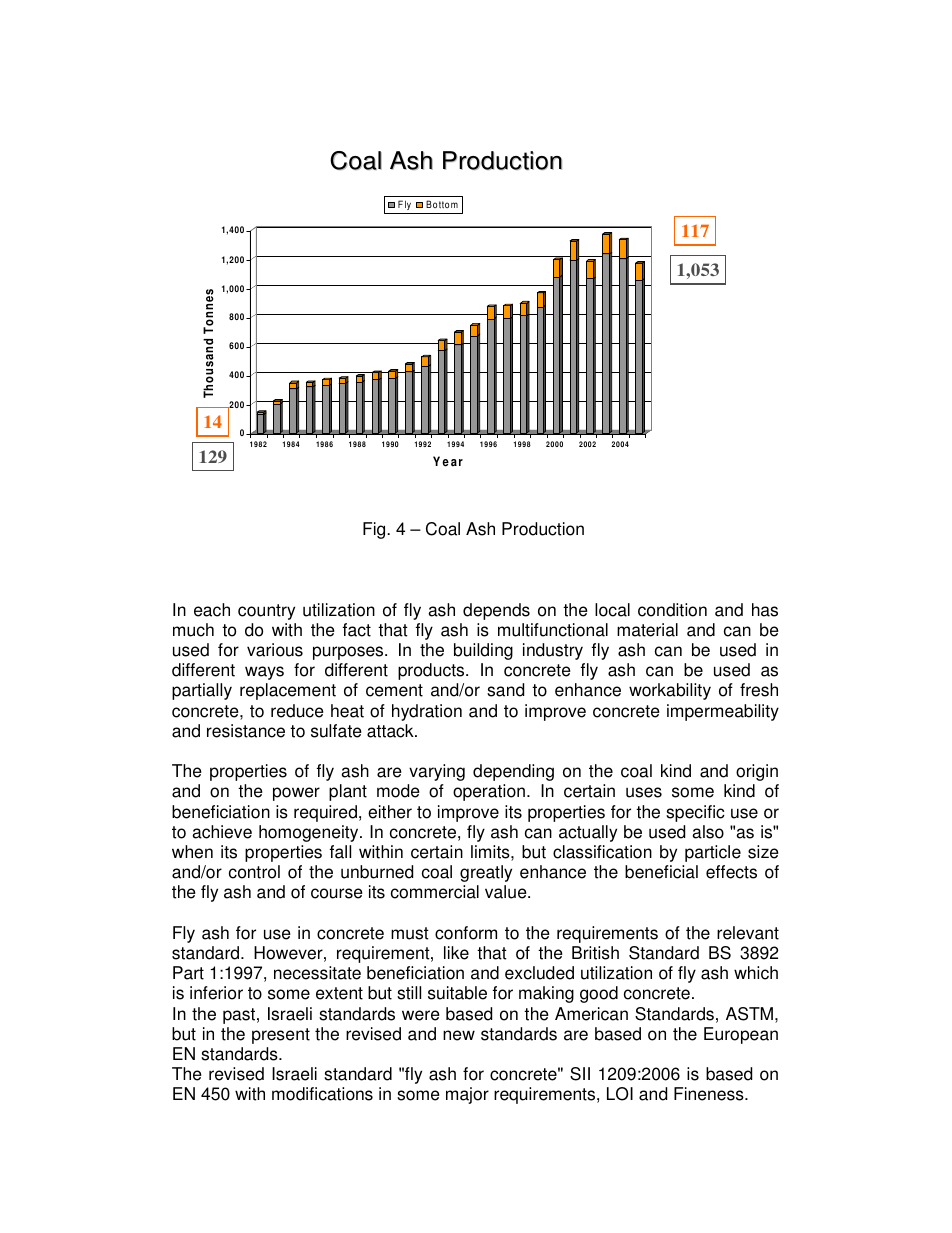 This screenshot has width=952, height=1233. What do you see at coordinates (375, 530) in the screenshot?
I see `Fig` at bounding box center [375, 530].
